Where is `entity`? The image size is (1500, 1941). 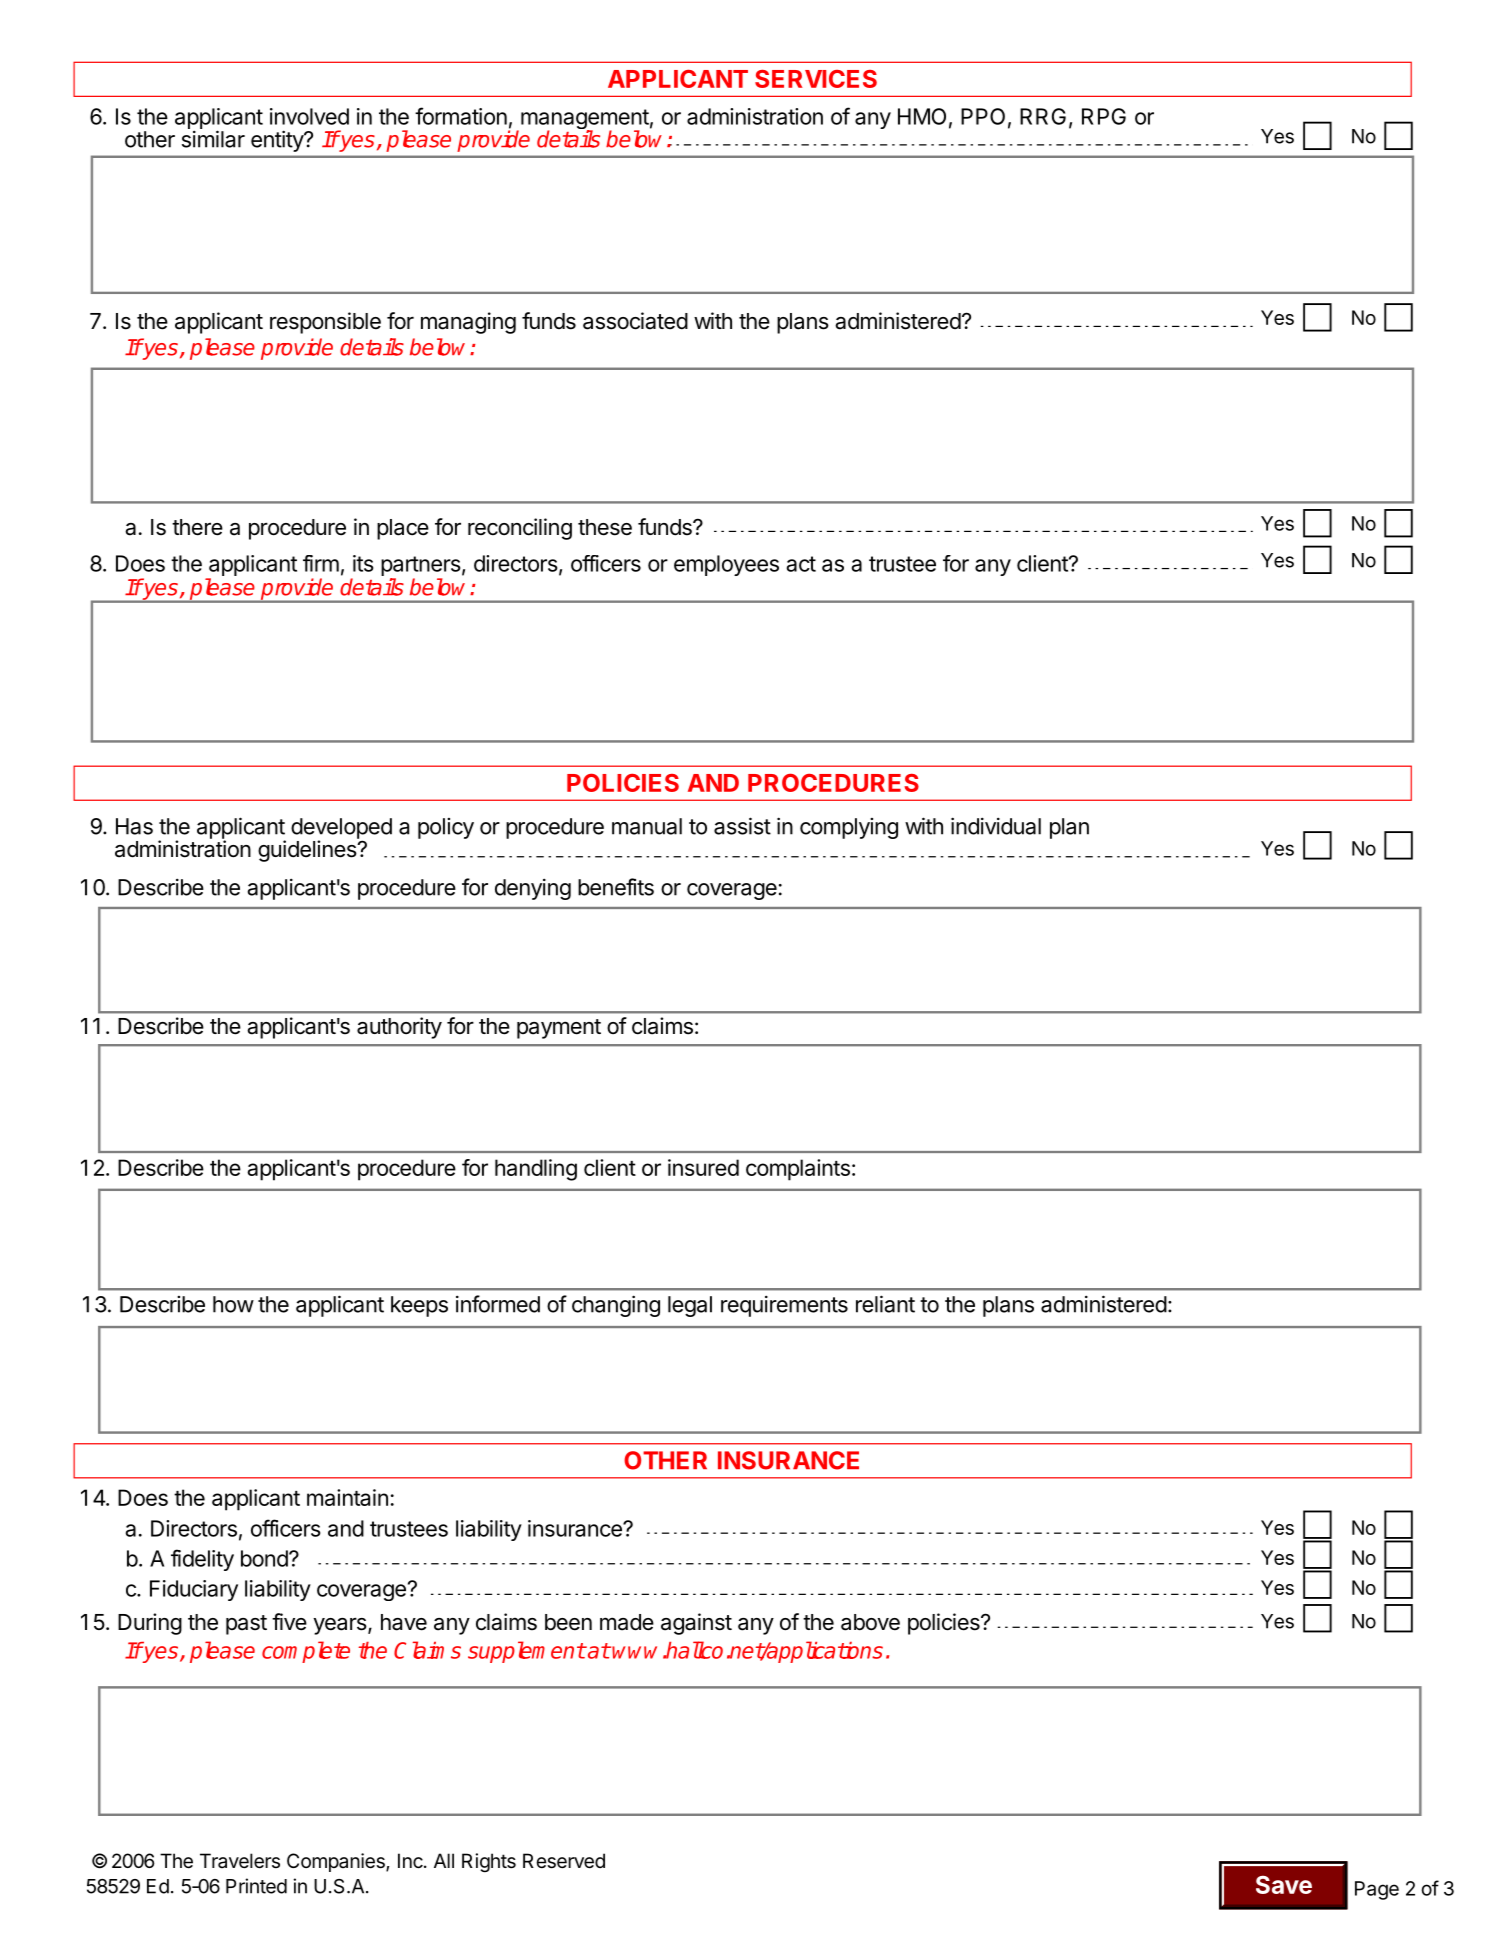 entity is located at coordinates (278, 141).
